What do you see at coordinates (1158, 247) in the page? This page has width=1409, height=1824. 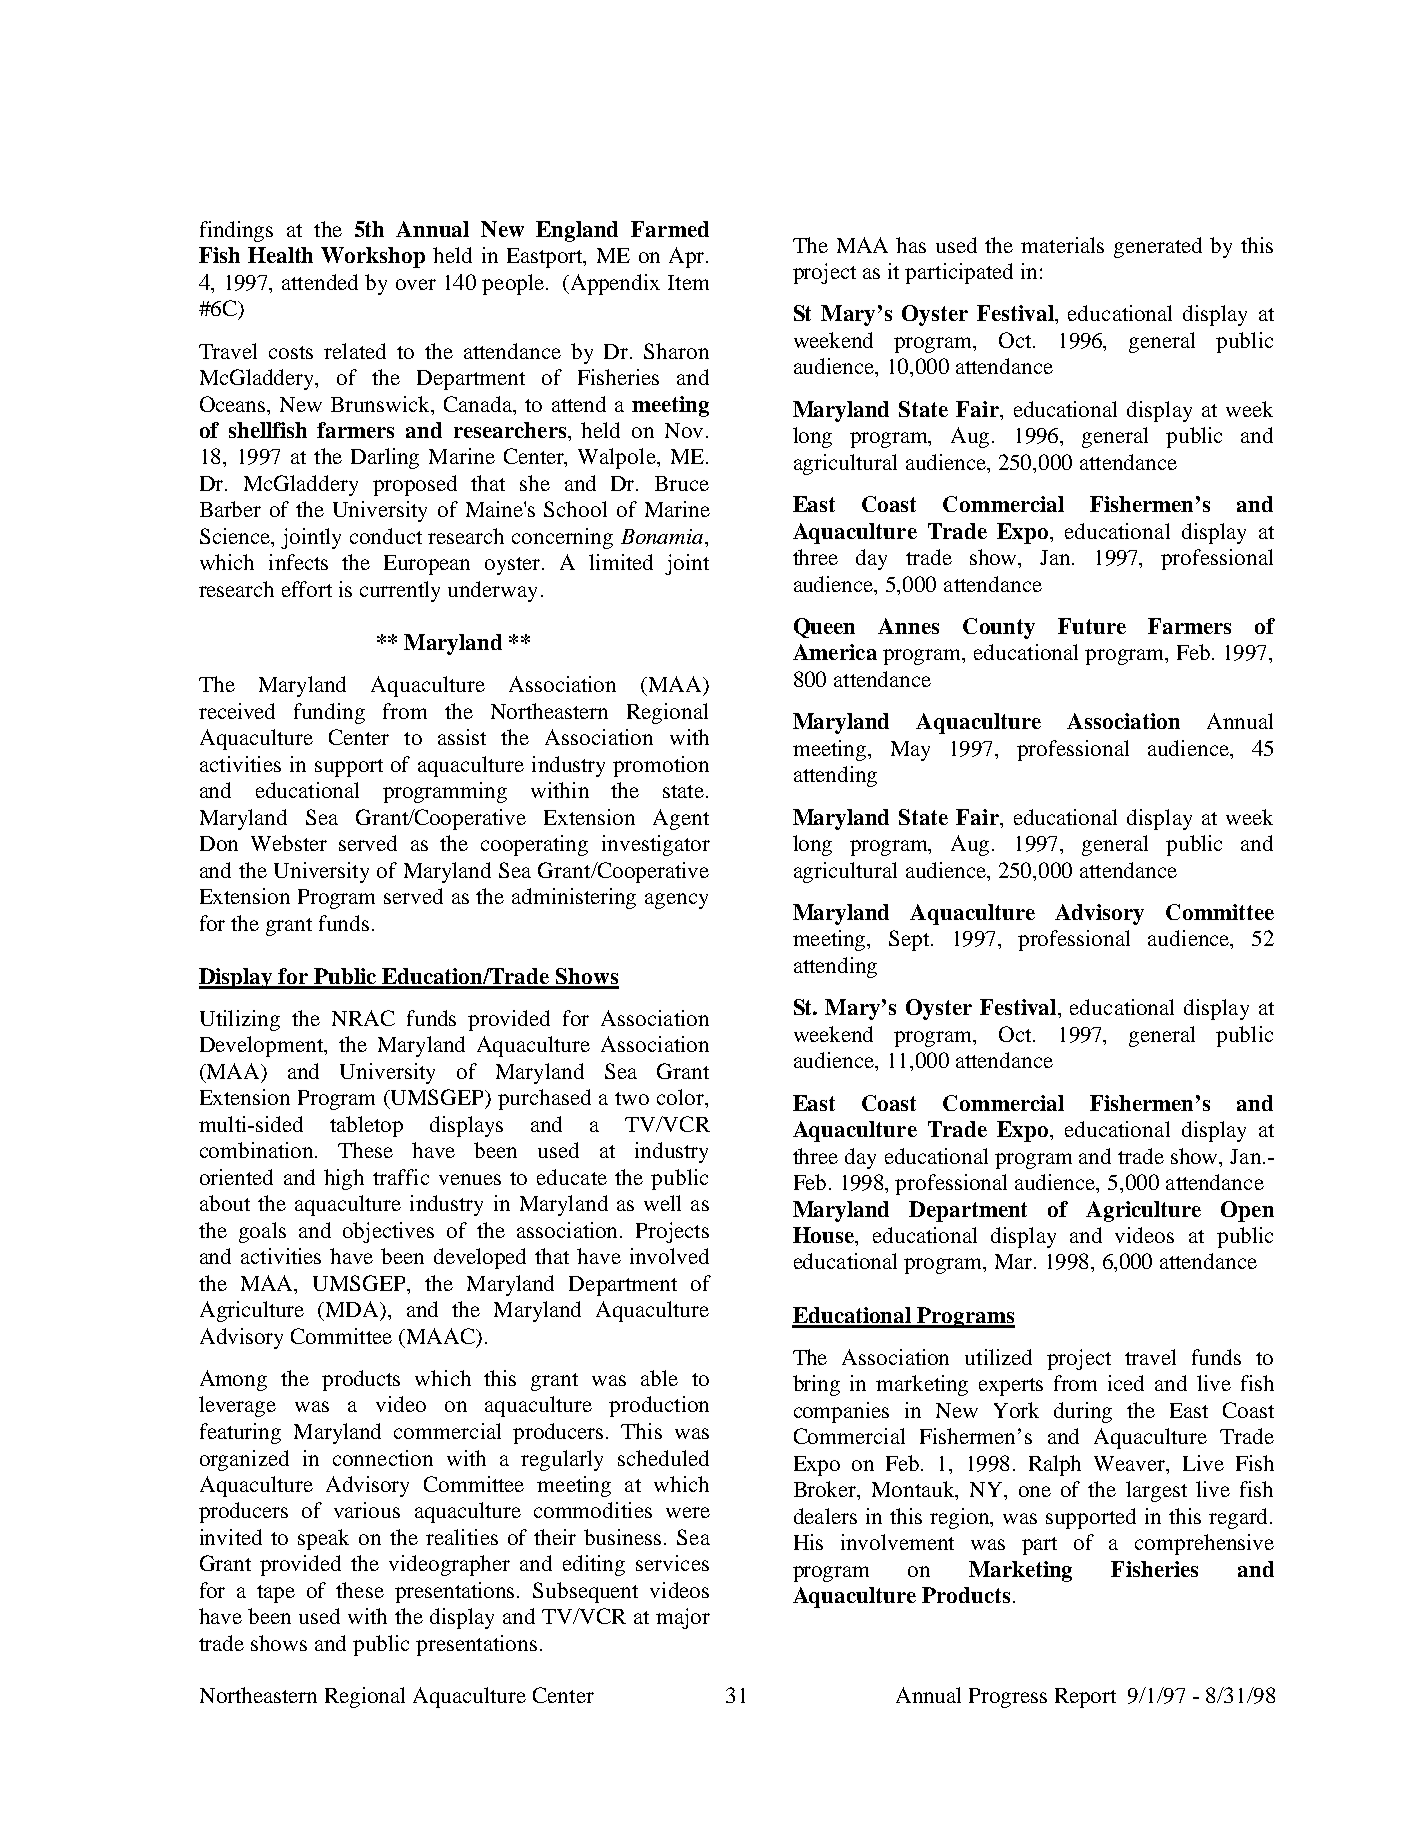 I see `generated` at bounding box center [1158, 247].
